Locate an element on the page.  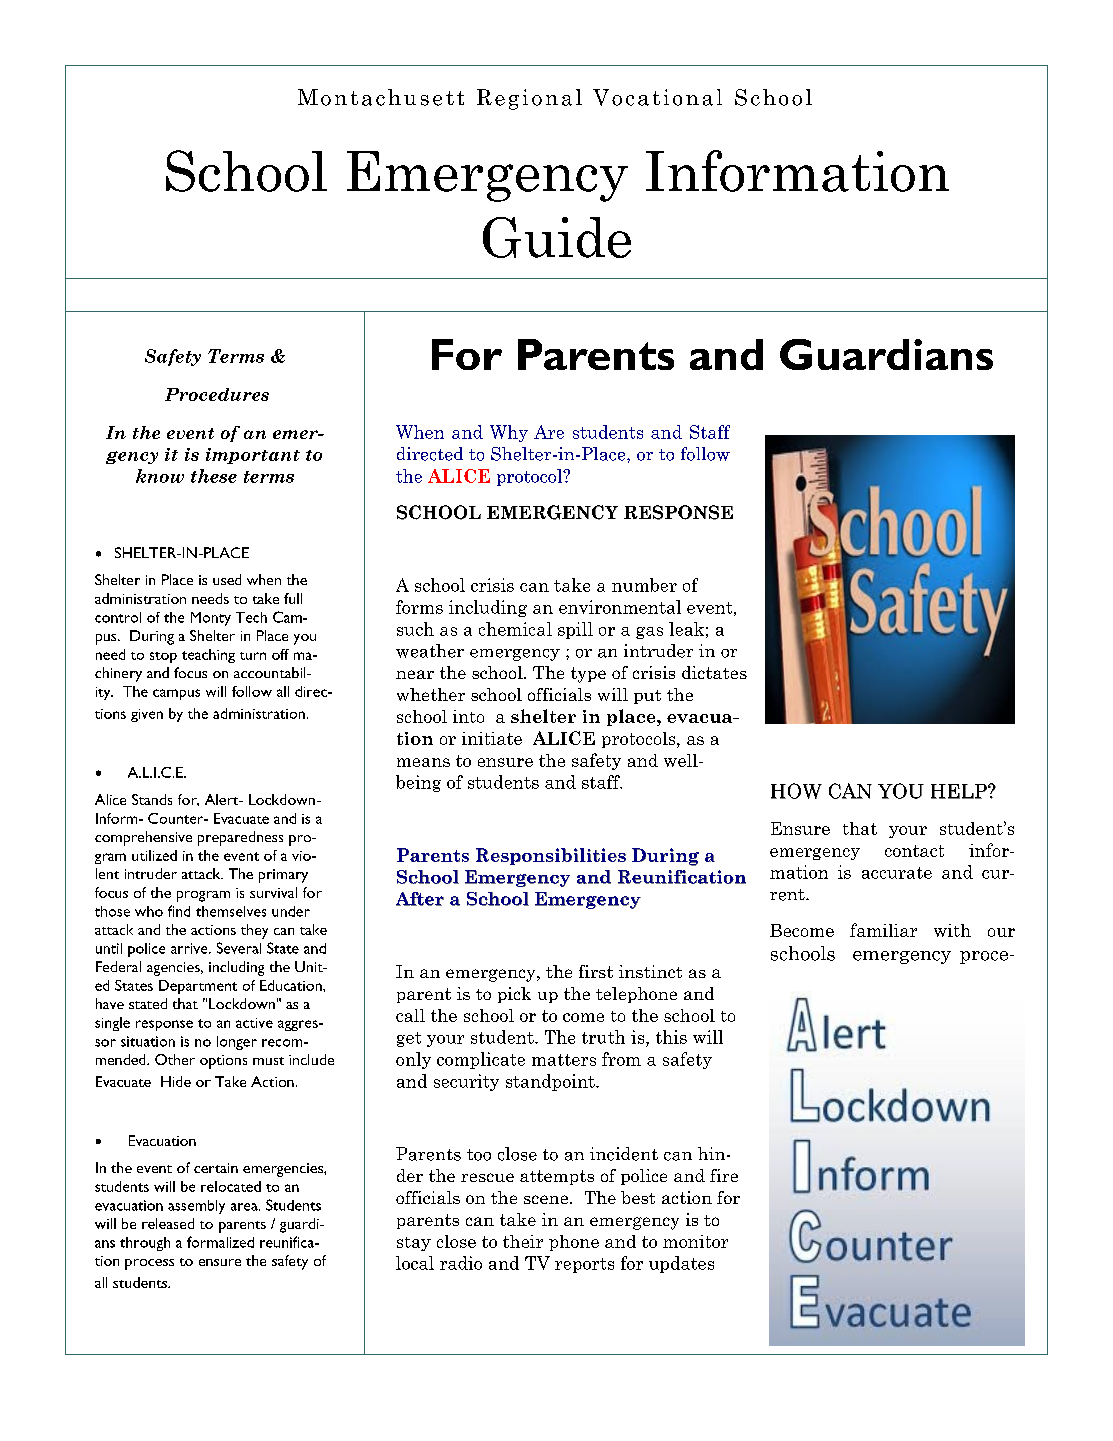
familiar is located at coordinates (883, 930).
